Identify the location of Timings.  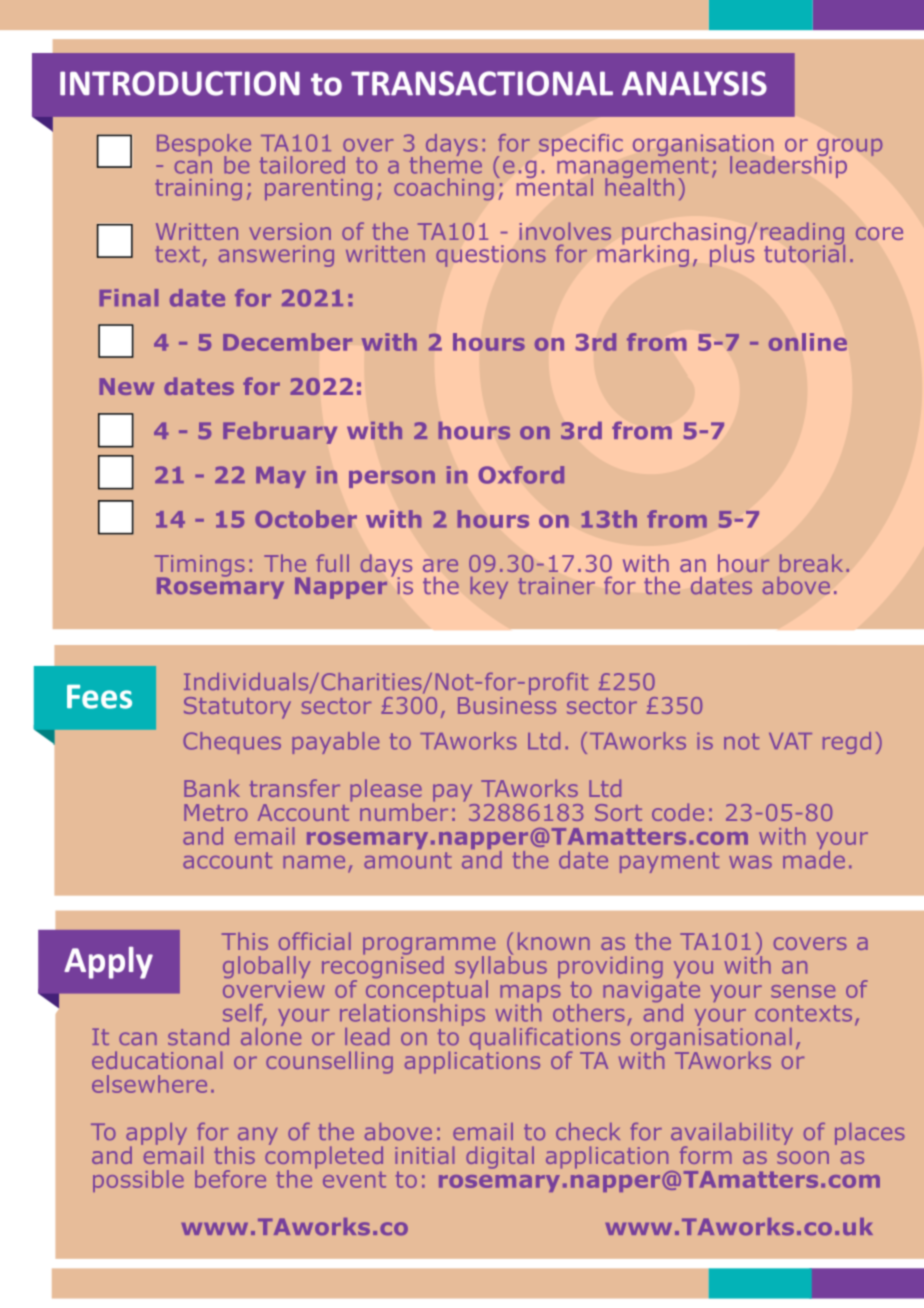
(200, 567).
